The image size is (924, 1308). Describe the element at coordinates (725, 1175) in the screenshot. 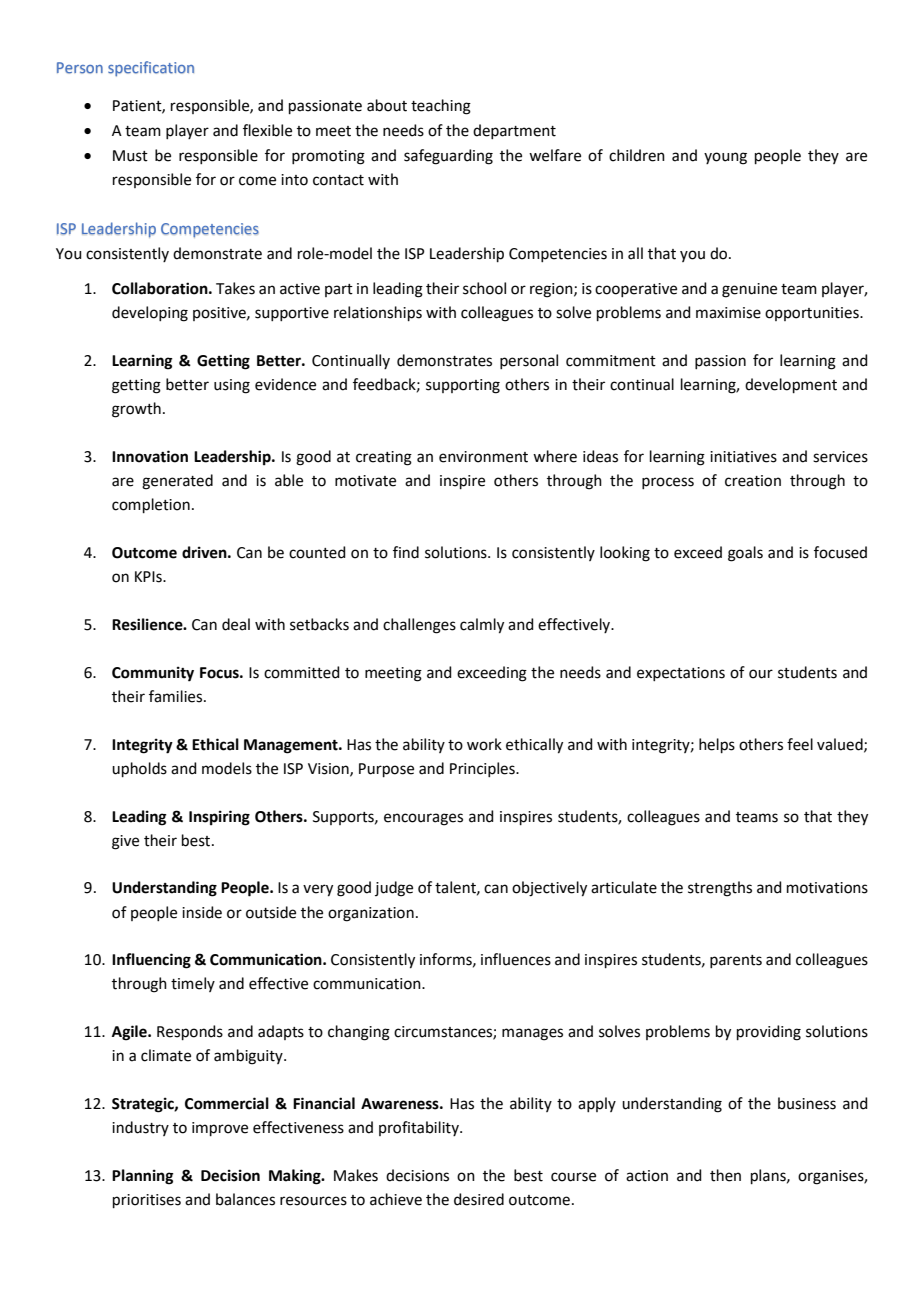

I see `then` at that location.
